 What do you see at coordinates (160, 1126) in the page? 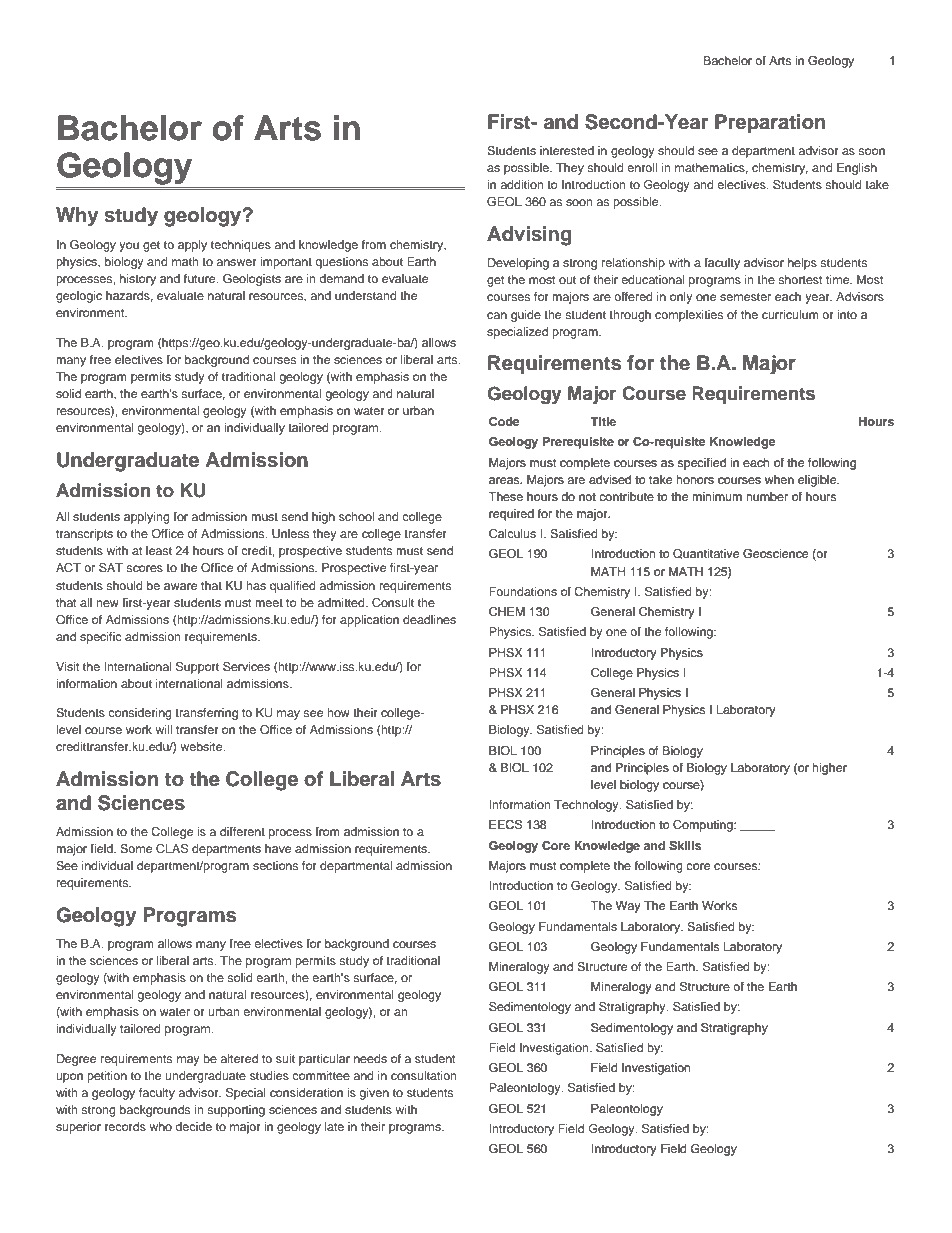
I see `who` at bounding box center [160, 1126].
